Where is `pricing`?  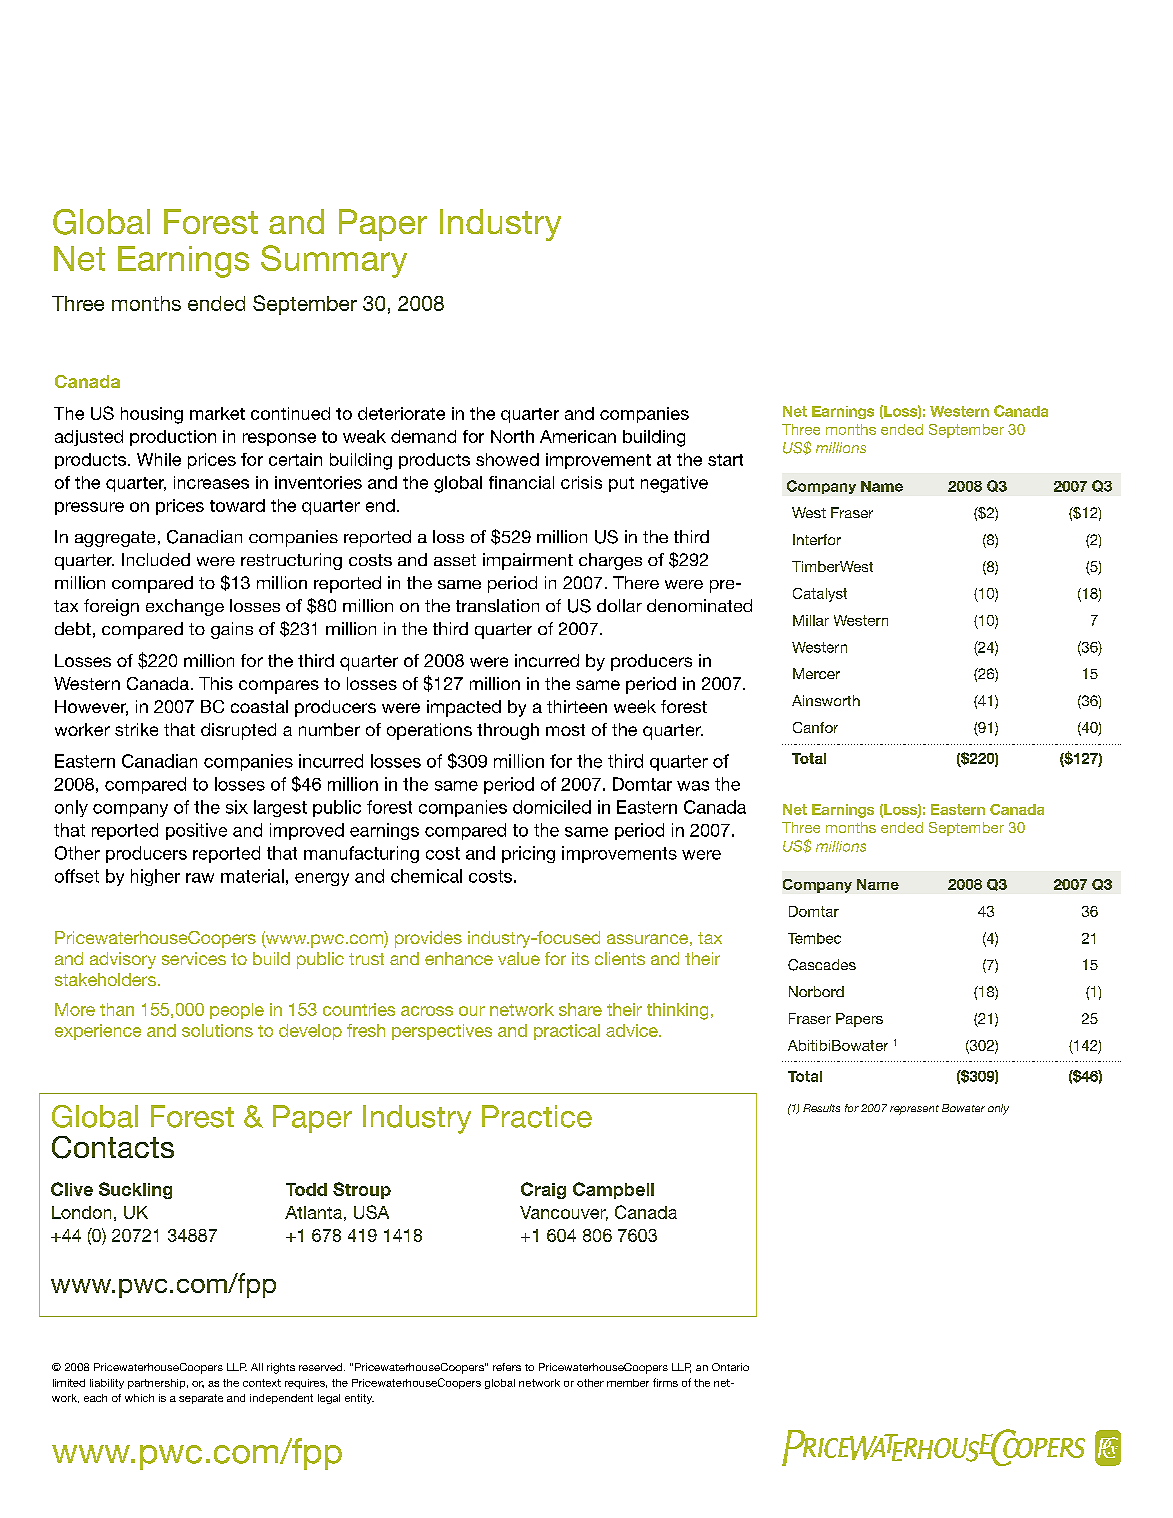 pricing is located at coordinates (528, 854).
